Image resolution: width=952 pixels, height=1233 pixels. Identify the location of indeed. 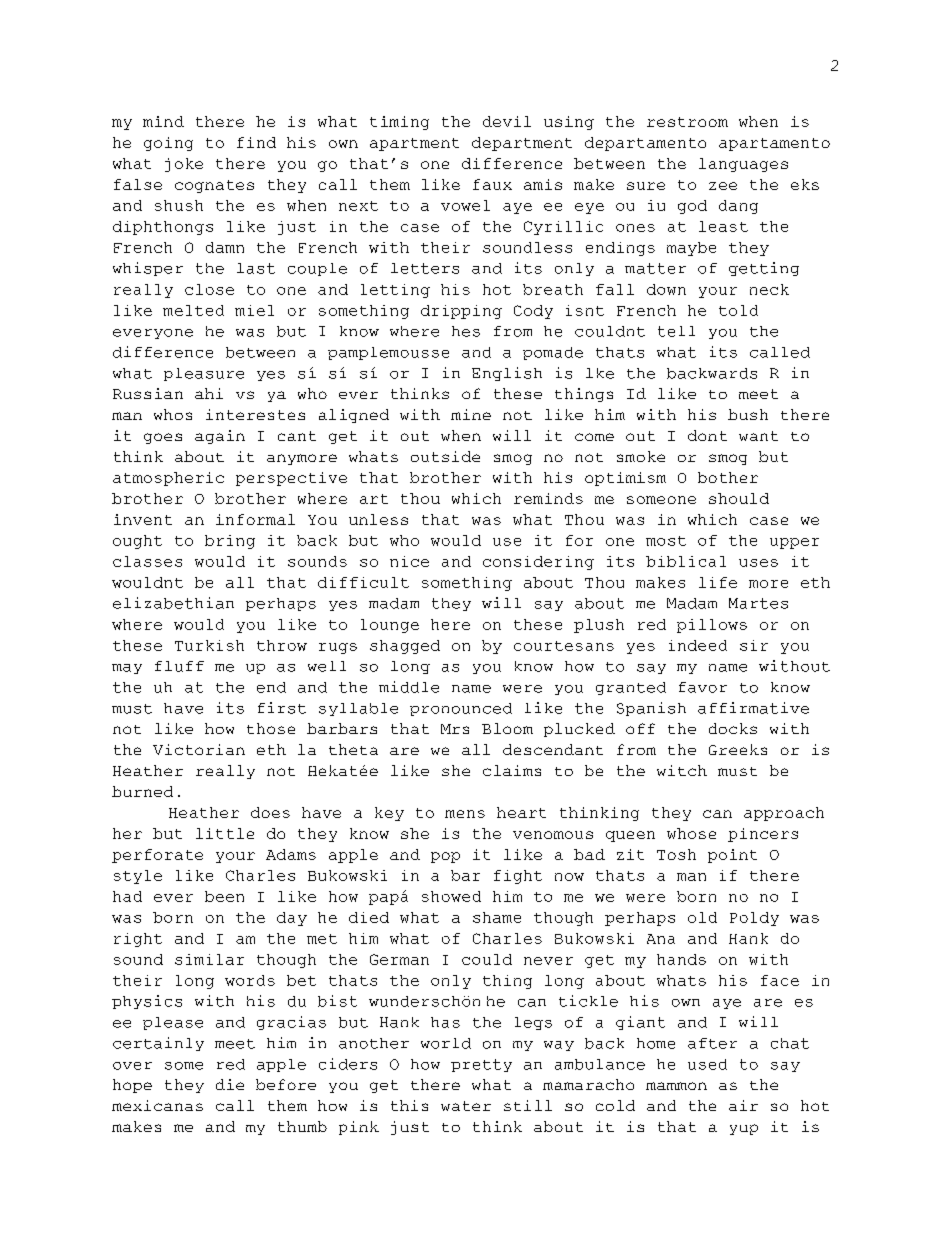
(698, 645).
